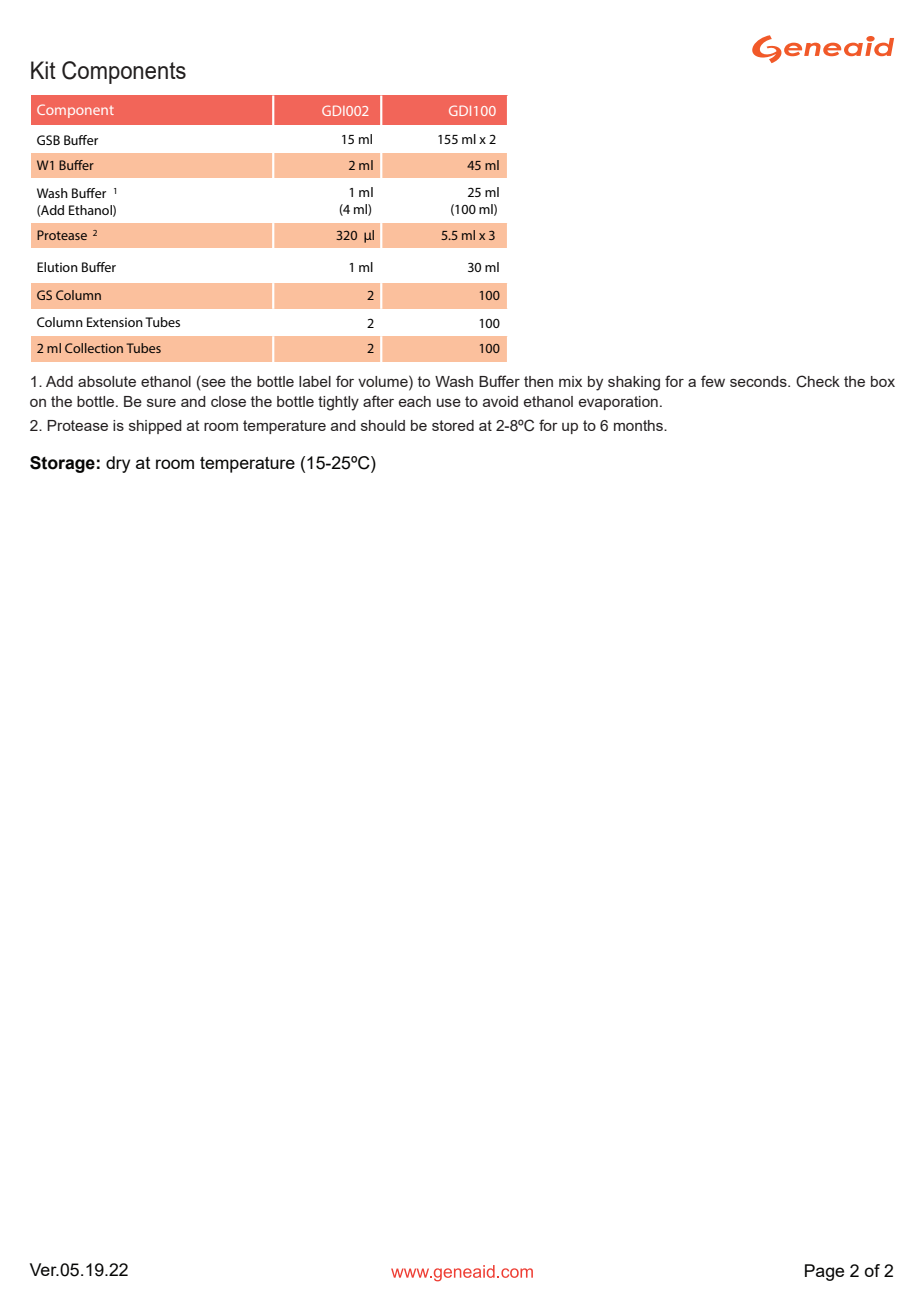  Describe the element at coordinates (538, 381) in the screenshot. I see `then` at that location.
